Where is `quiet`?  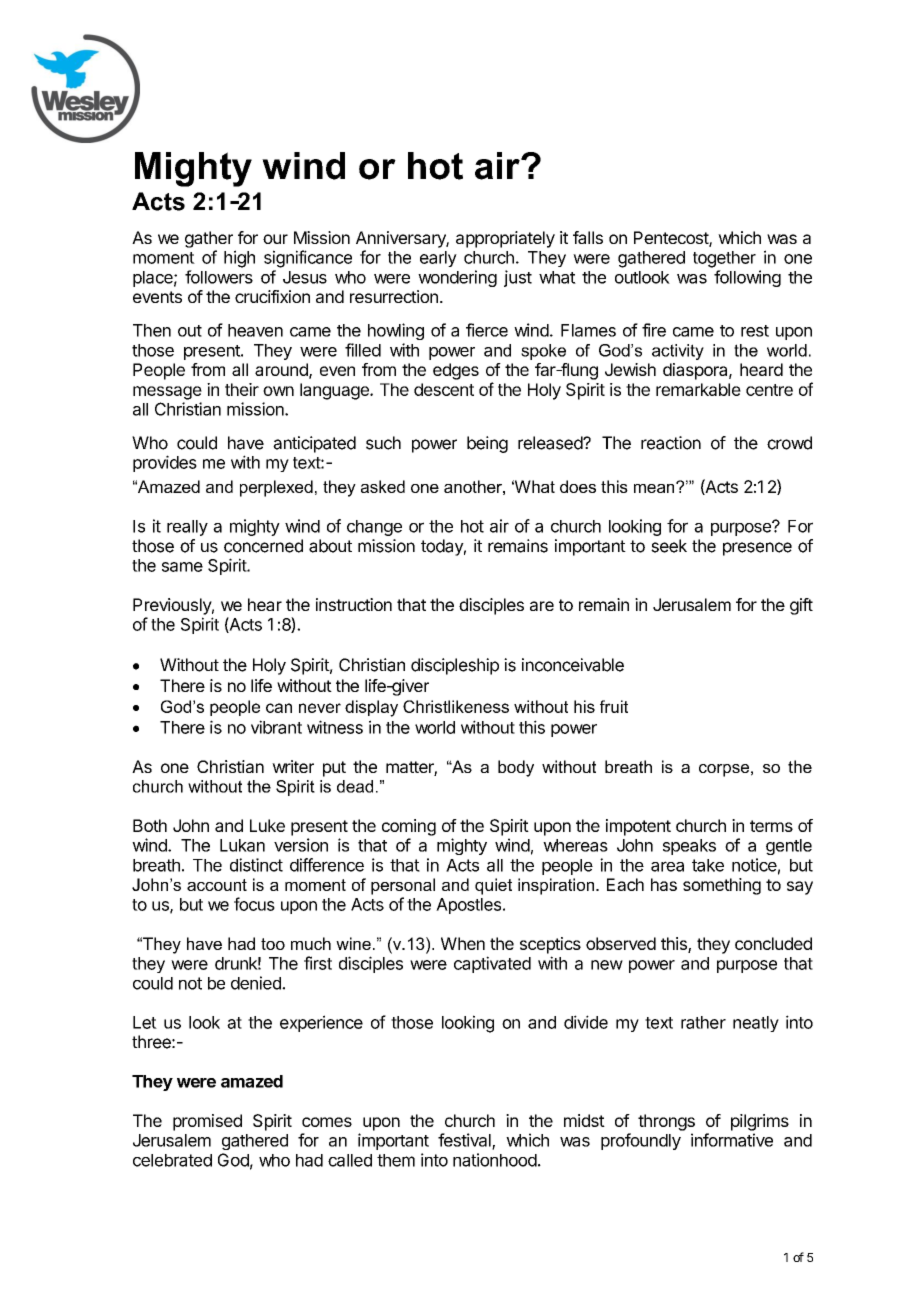 quiet is located at coordinates (493, 886).
